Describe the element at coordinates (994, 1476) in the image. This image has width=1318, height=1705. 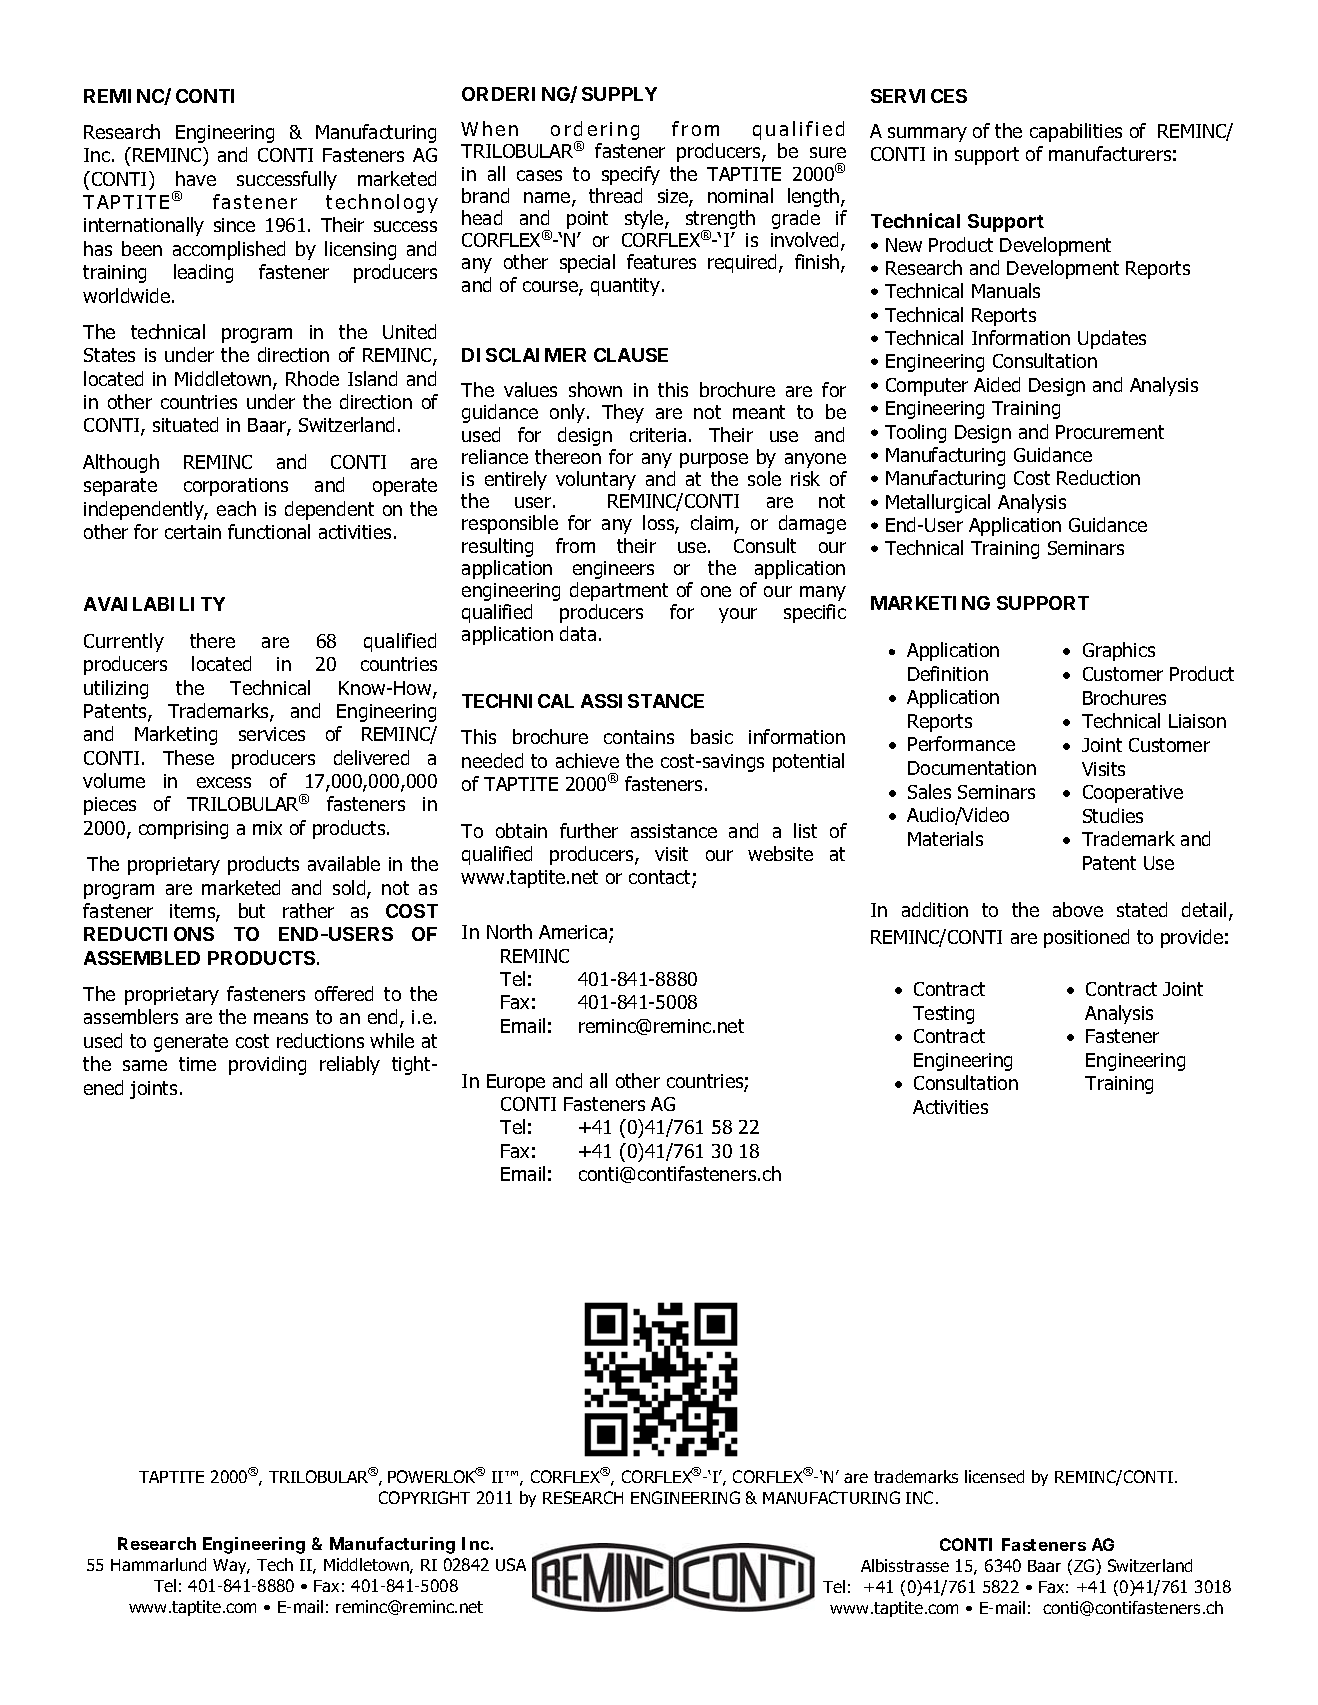
I see `licensed` at that location.
